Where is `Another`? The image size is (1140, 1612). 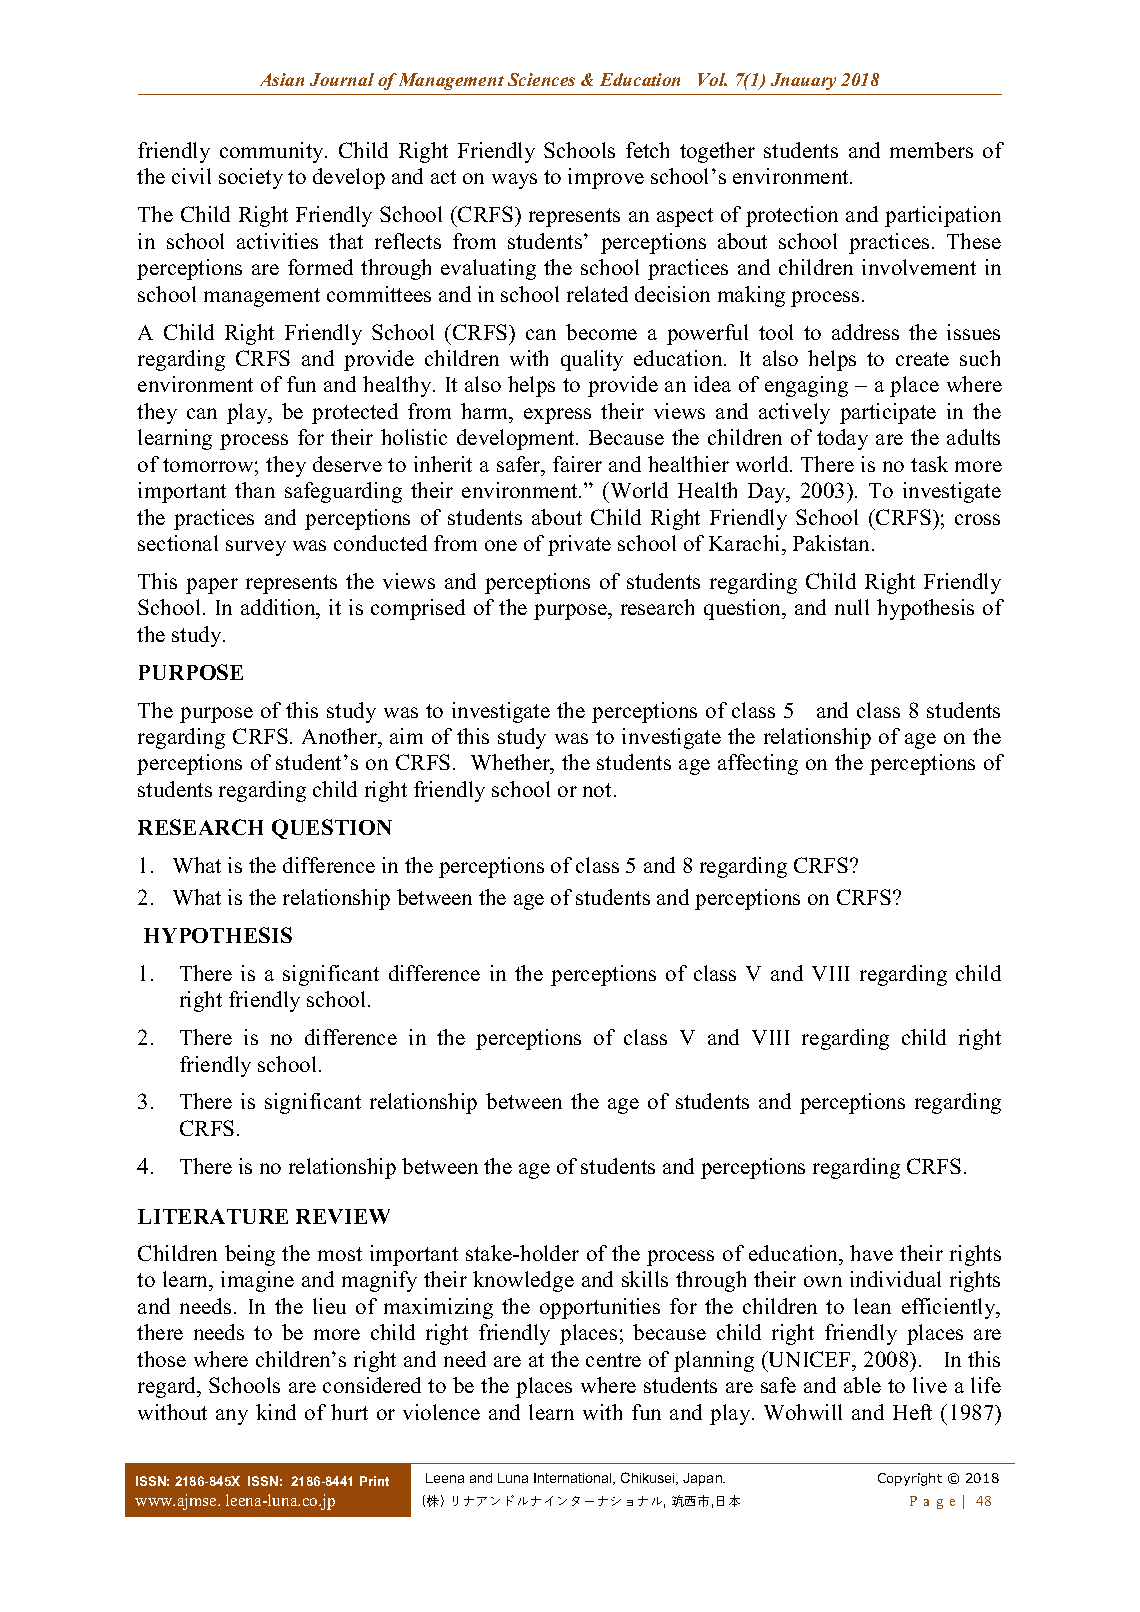
Another is located at coordinates (341, 736).
